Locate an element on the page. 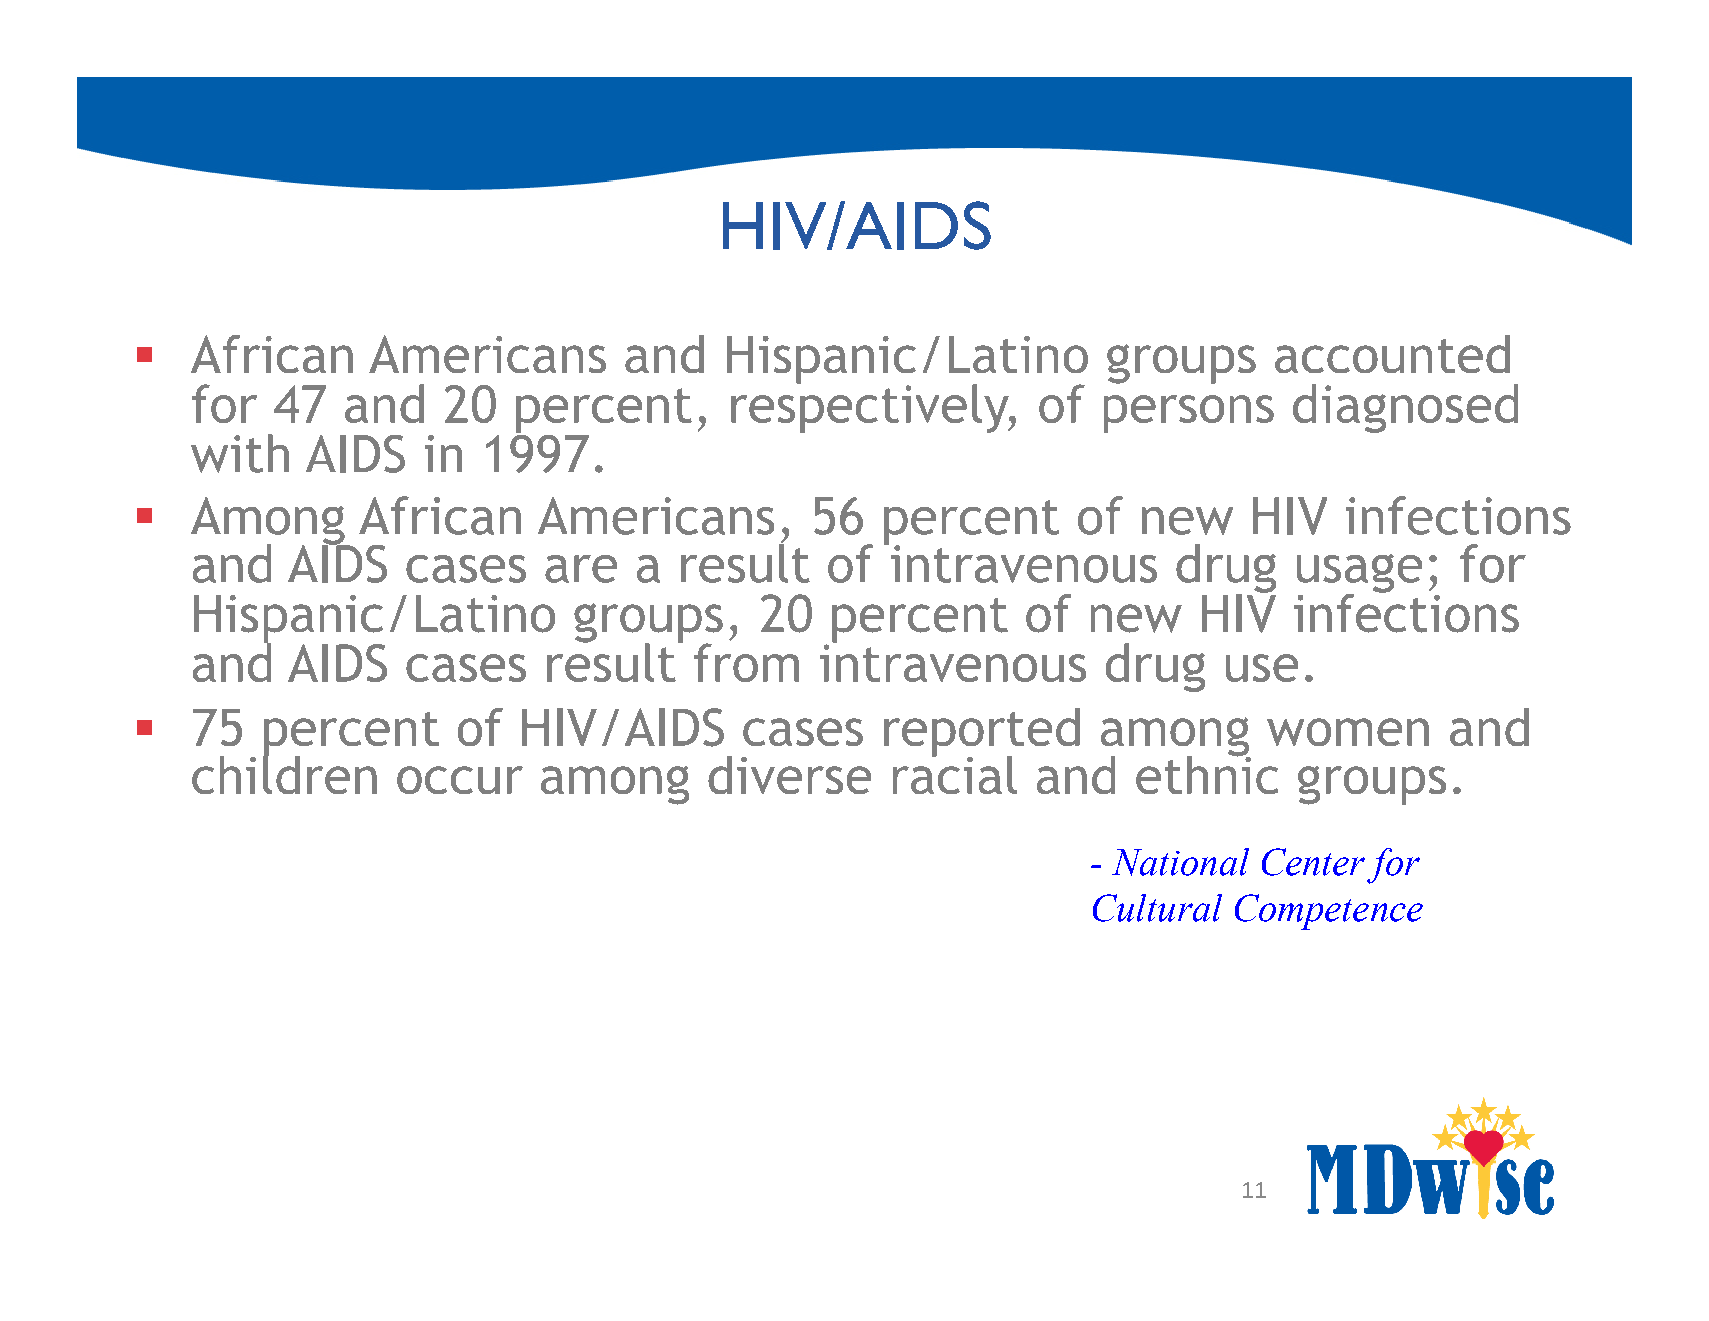 This document has height=1321, width=1709. reported is located at coordinates (982, 733).
